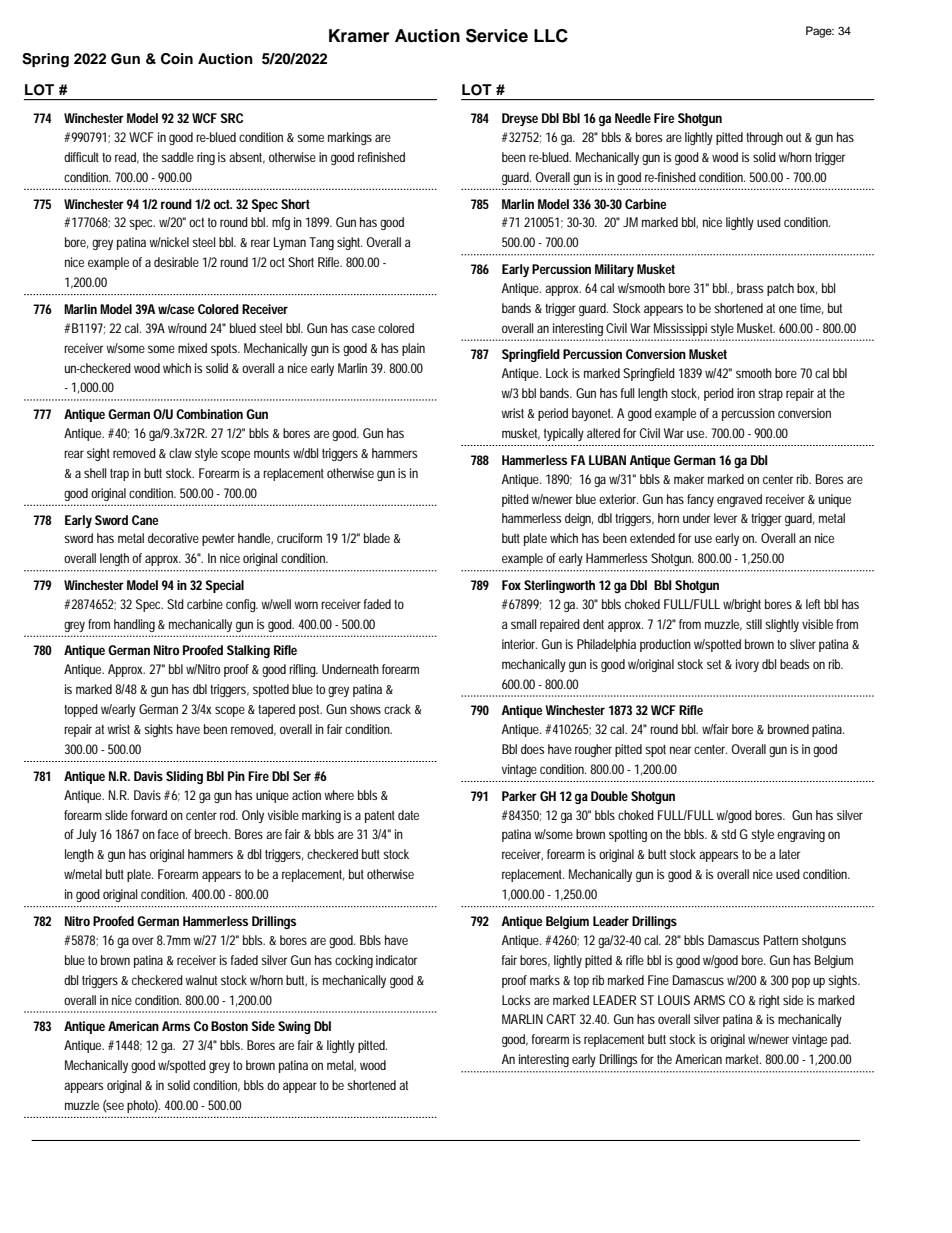 The height and width of the document is (1233, 952). I want to click on near, so click(680, 750).
